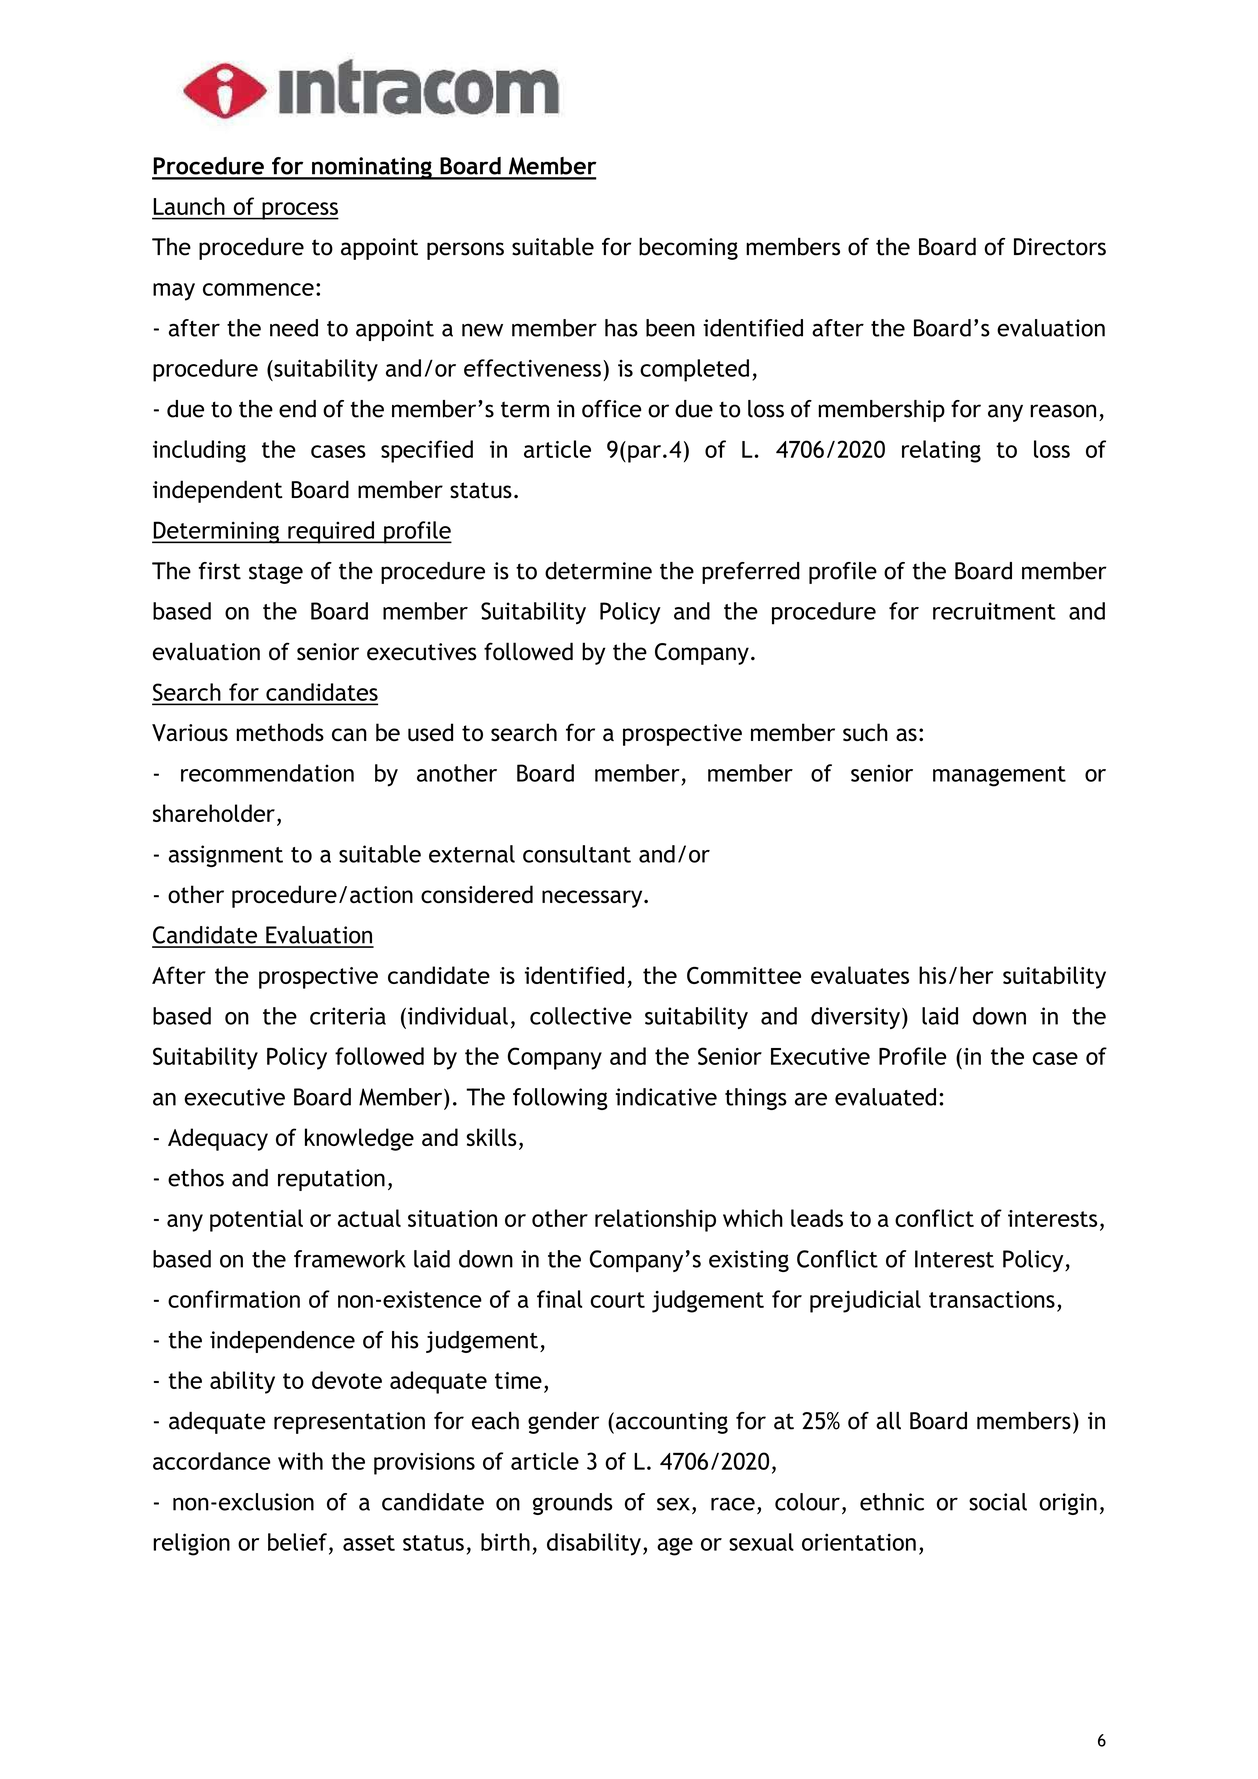 This screenshot has height=1779, width=1258. I want to click on Directors, so click(1060, 247).
